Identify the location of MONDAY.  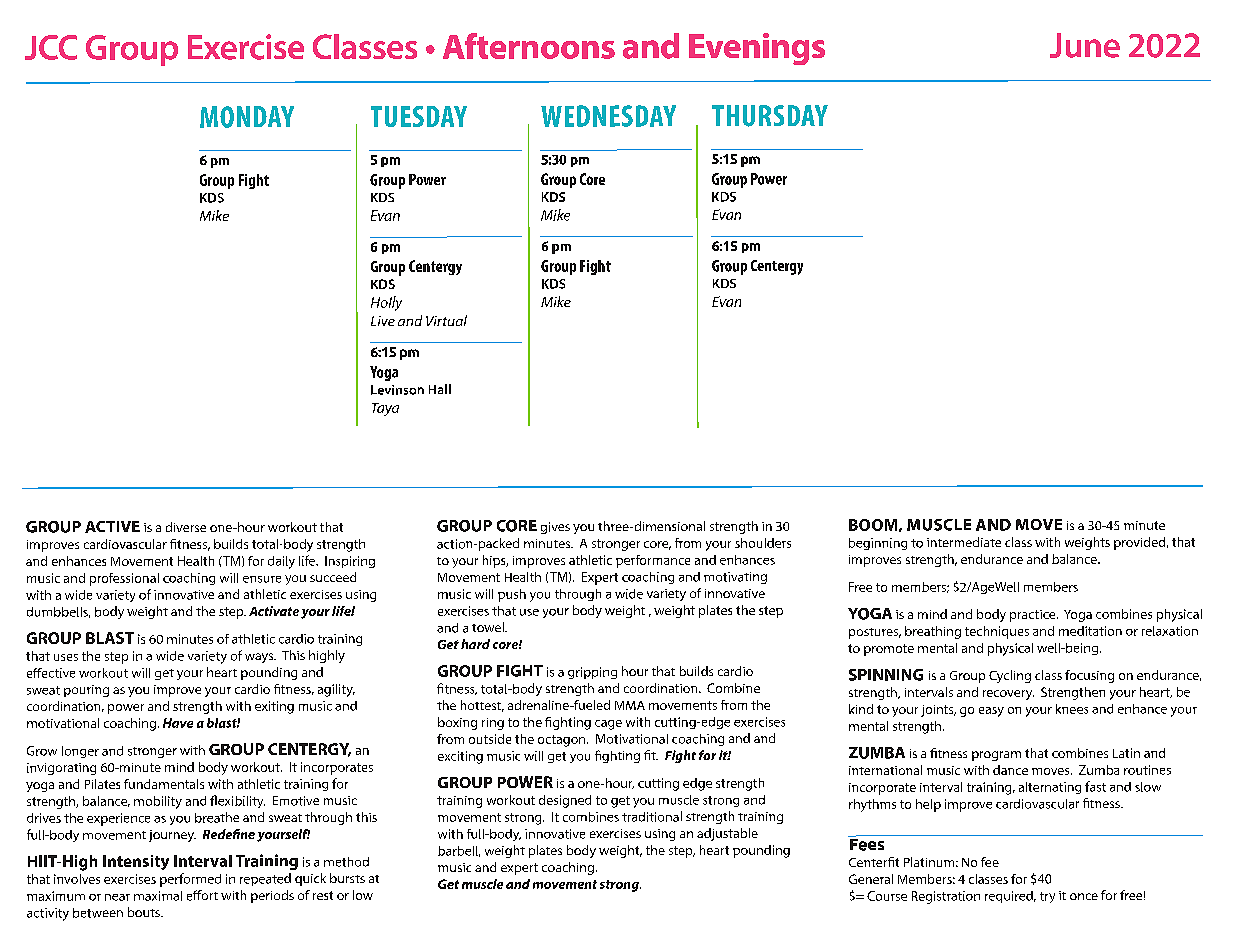
(247, 117).
